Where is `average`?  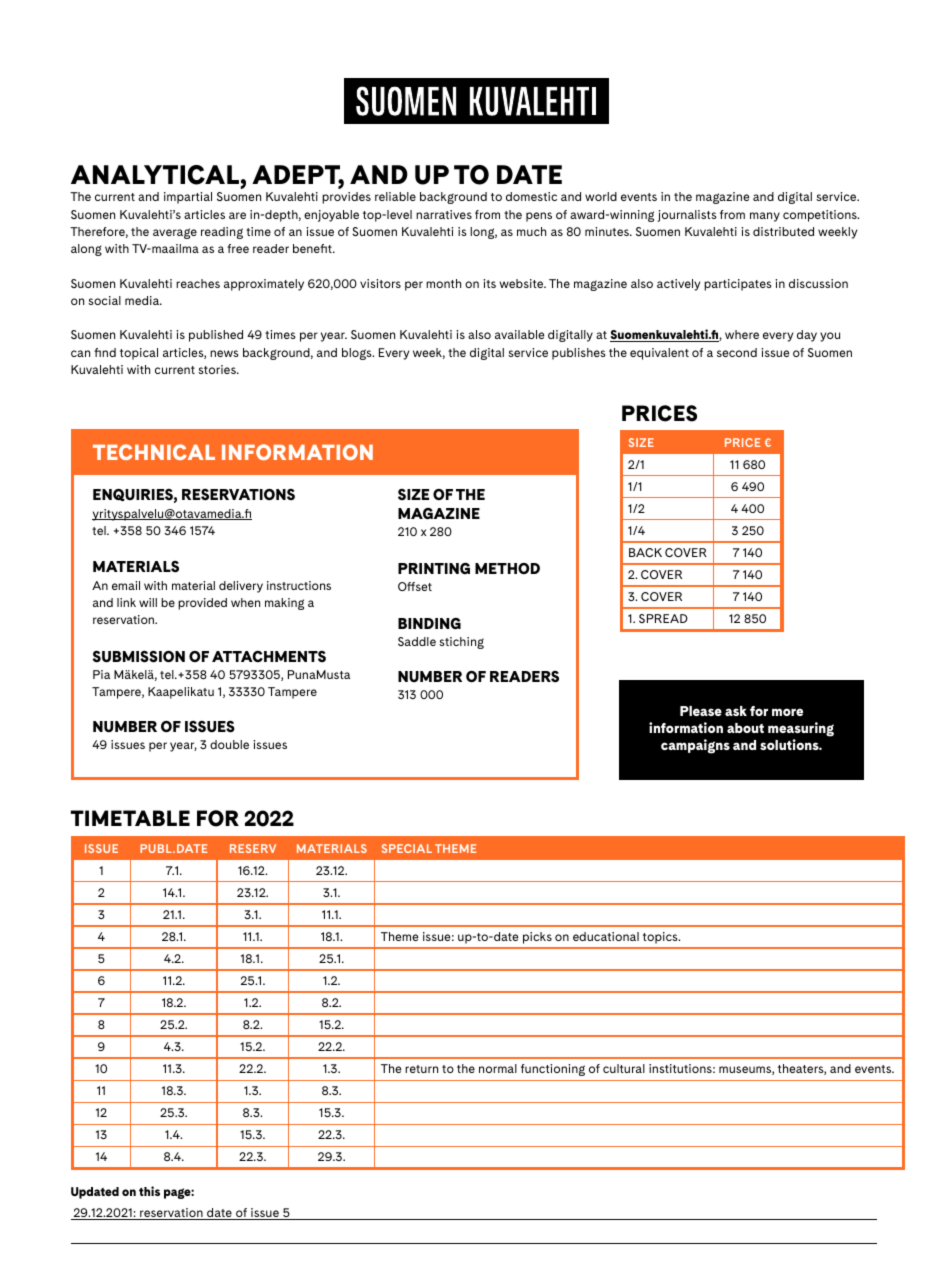 average is located at coordinates (175, 233).
